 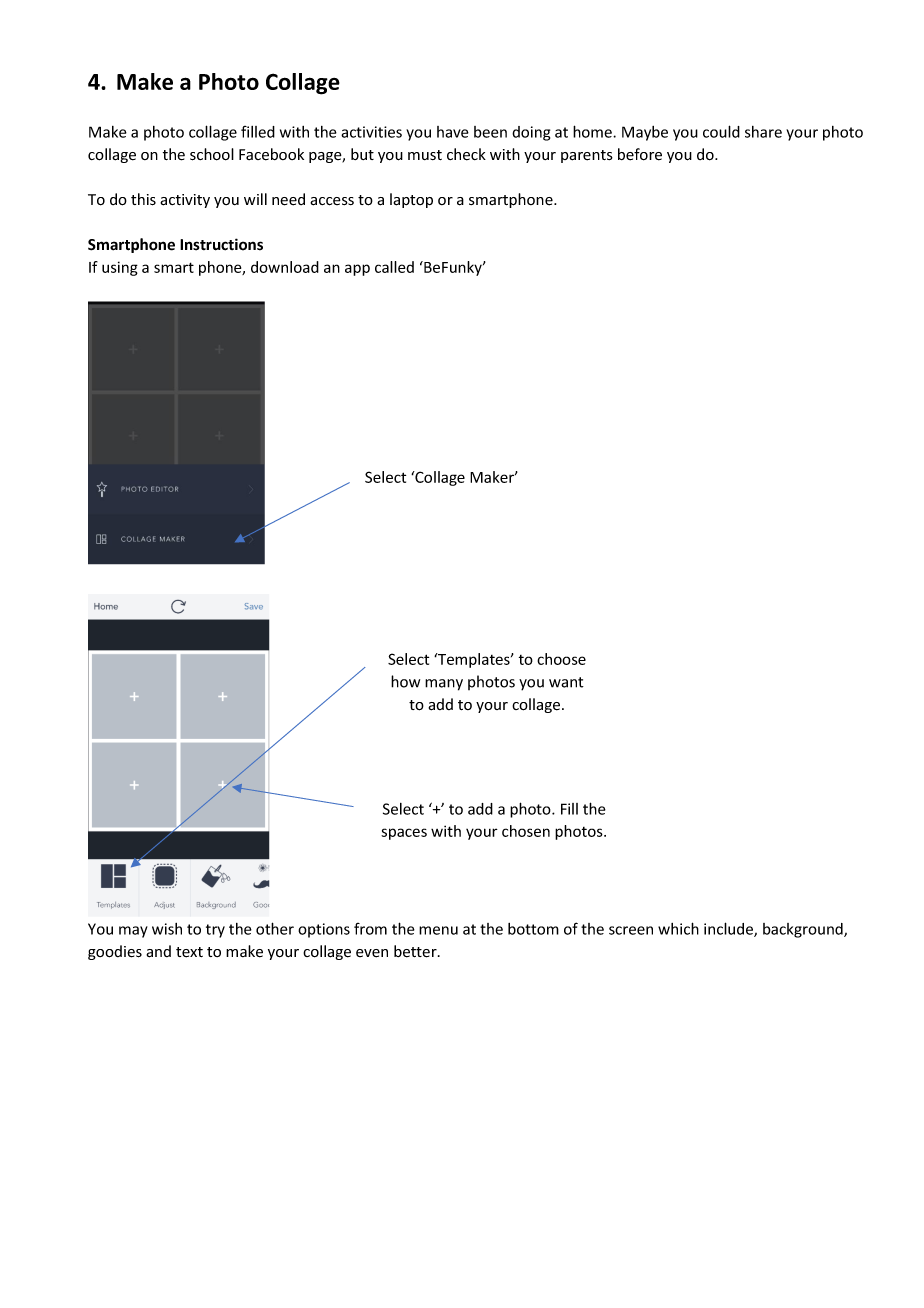 I want to click on called, so click(x=394, y=267).
